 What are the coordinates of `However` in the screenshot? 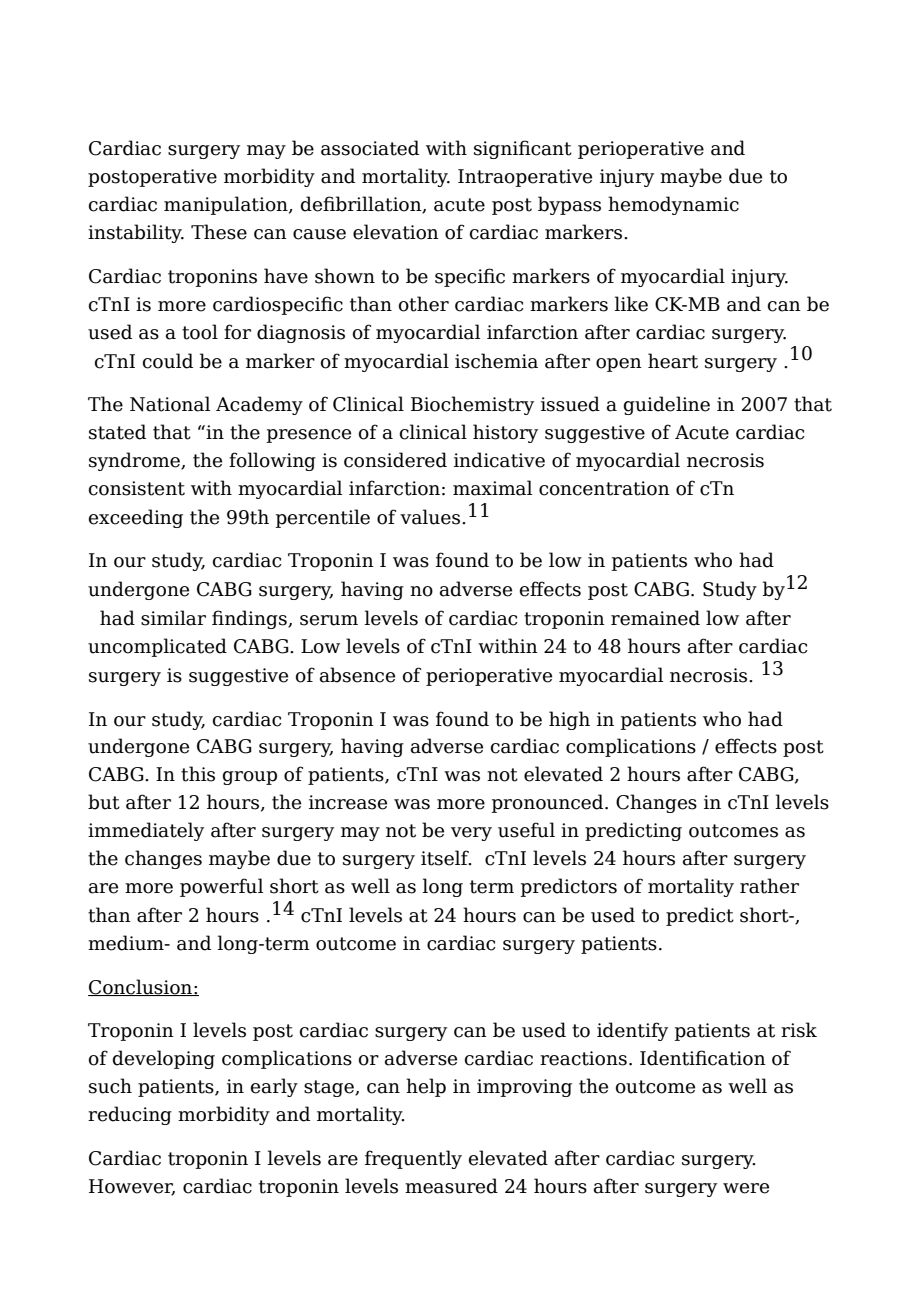 It's located at (132, 1187).
